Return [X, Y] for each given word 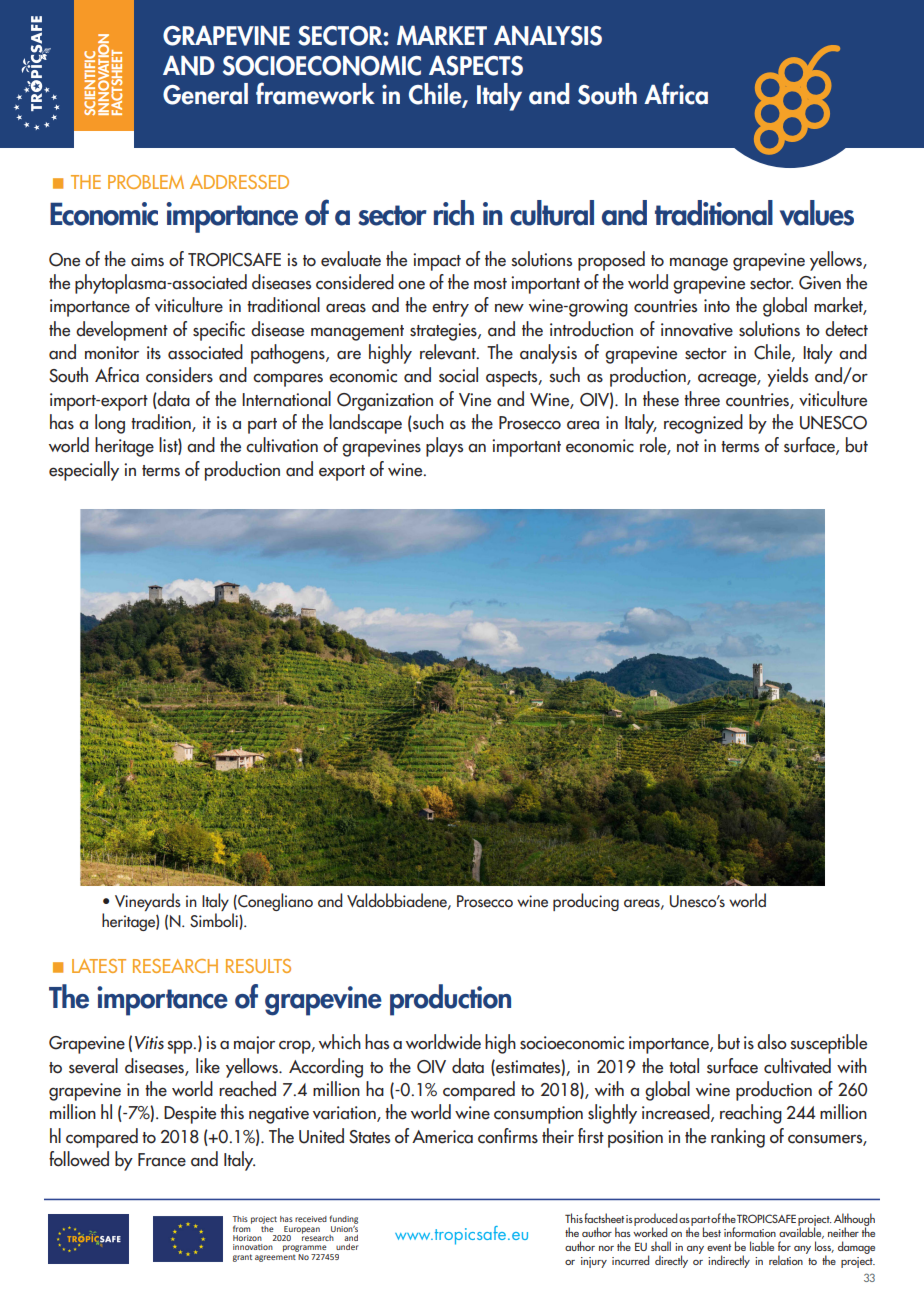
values [817, 213]
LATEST [99, 966]
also [772, 1042]
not [688, 447]
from [242, 1227]
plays [444, 447]
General [205, 94]
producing [586, 902]
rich [454, 213]
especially [84, 471]
